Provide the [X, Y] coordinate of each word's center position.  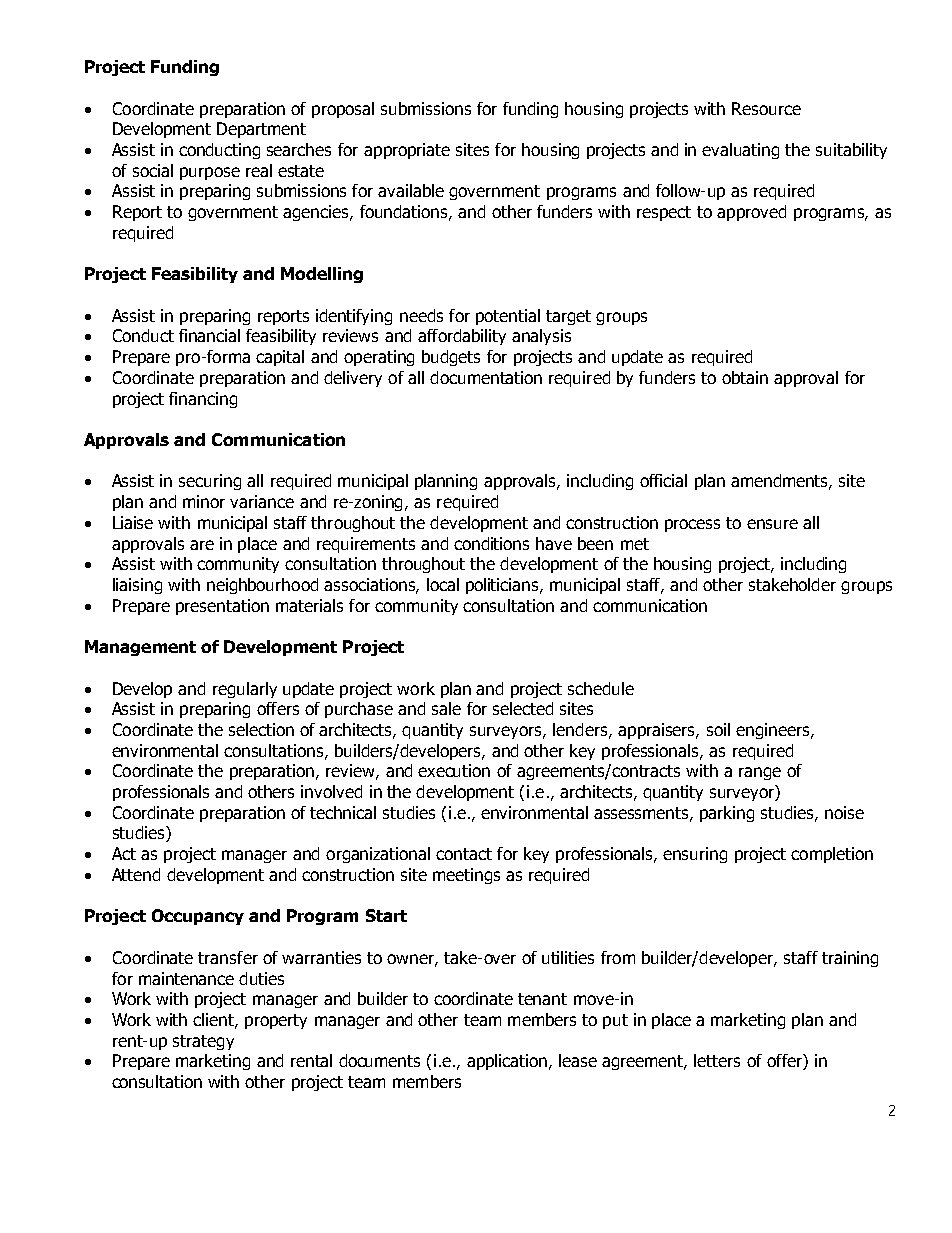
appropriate [407, 151]
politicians [503, 586]
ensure [772, 524]
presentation [222, 607]
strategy [203, 1042]
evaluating [740, 151]
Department [261, 130]
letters [717, 1060]
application [507, 1062]
